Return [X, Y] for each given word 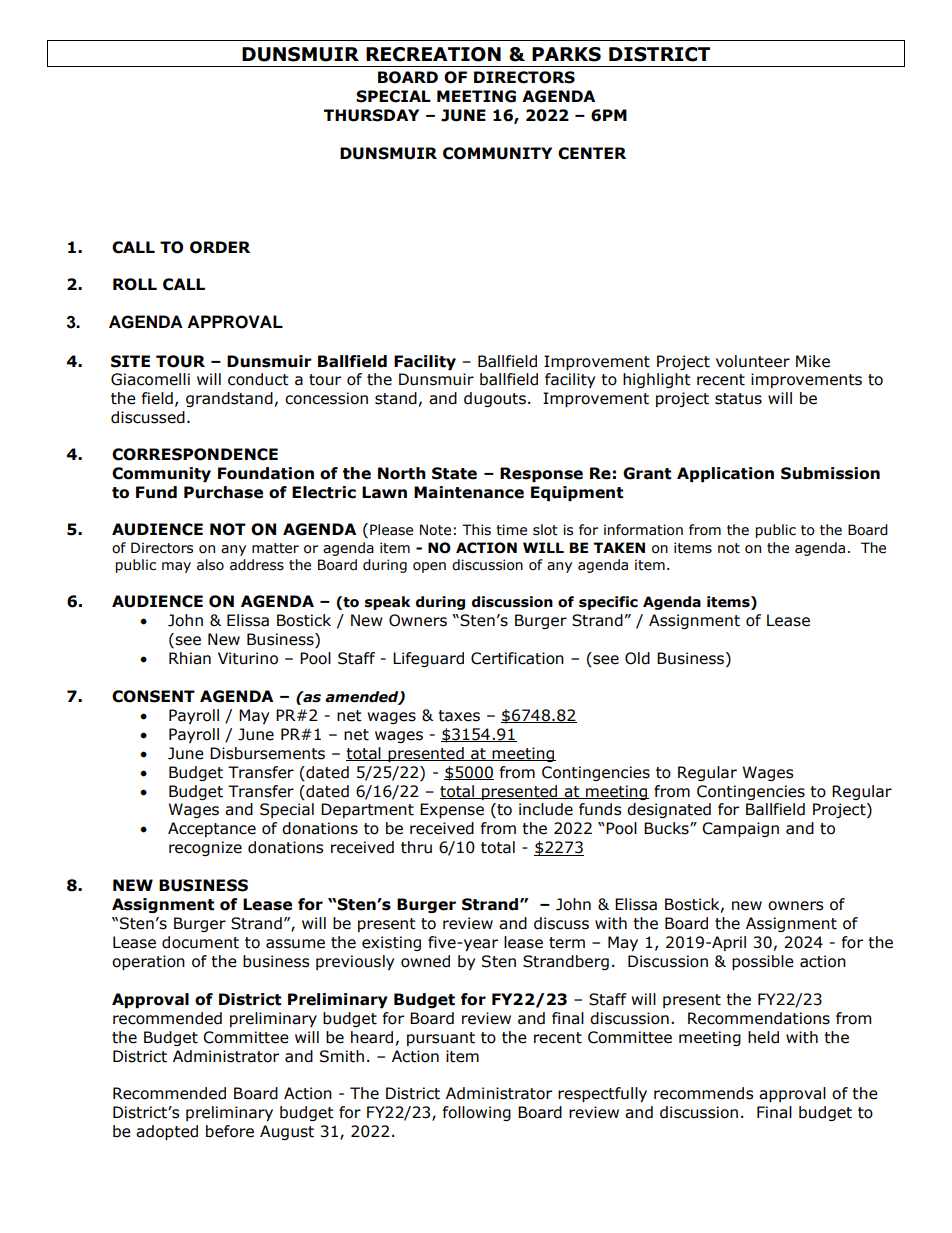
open [429, 567]
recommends [704, 1093]
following [477, 1113]
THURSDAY [371, 115]
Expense [452, 810]
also [210, 565]
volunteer [753, 361]
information [643, 530]
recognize [205, 848]
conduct [258, 379]
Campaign [740, 829]
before [230, 1131]
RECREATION [433, 54]
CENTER [592, 153]
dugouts [495, 399]
